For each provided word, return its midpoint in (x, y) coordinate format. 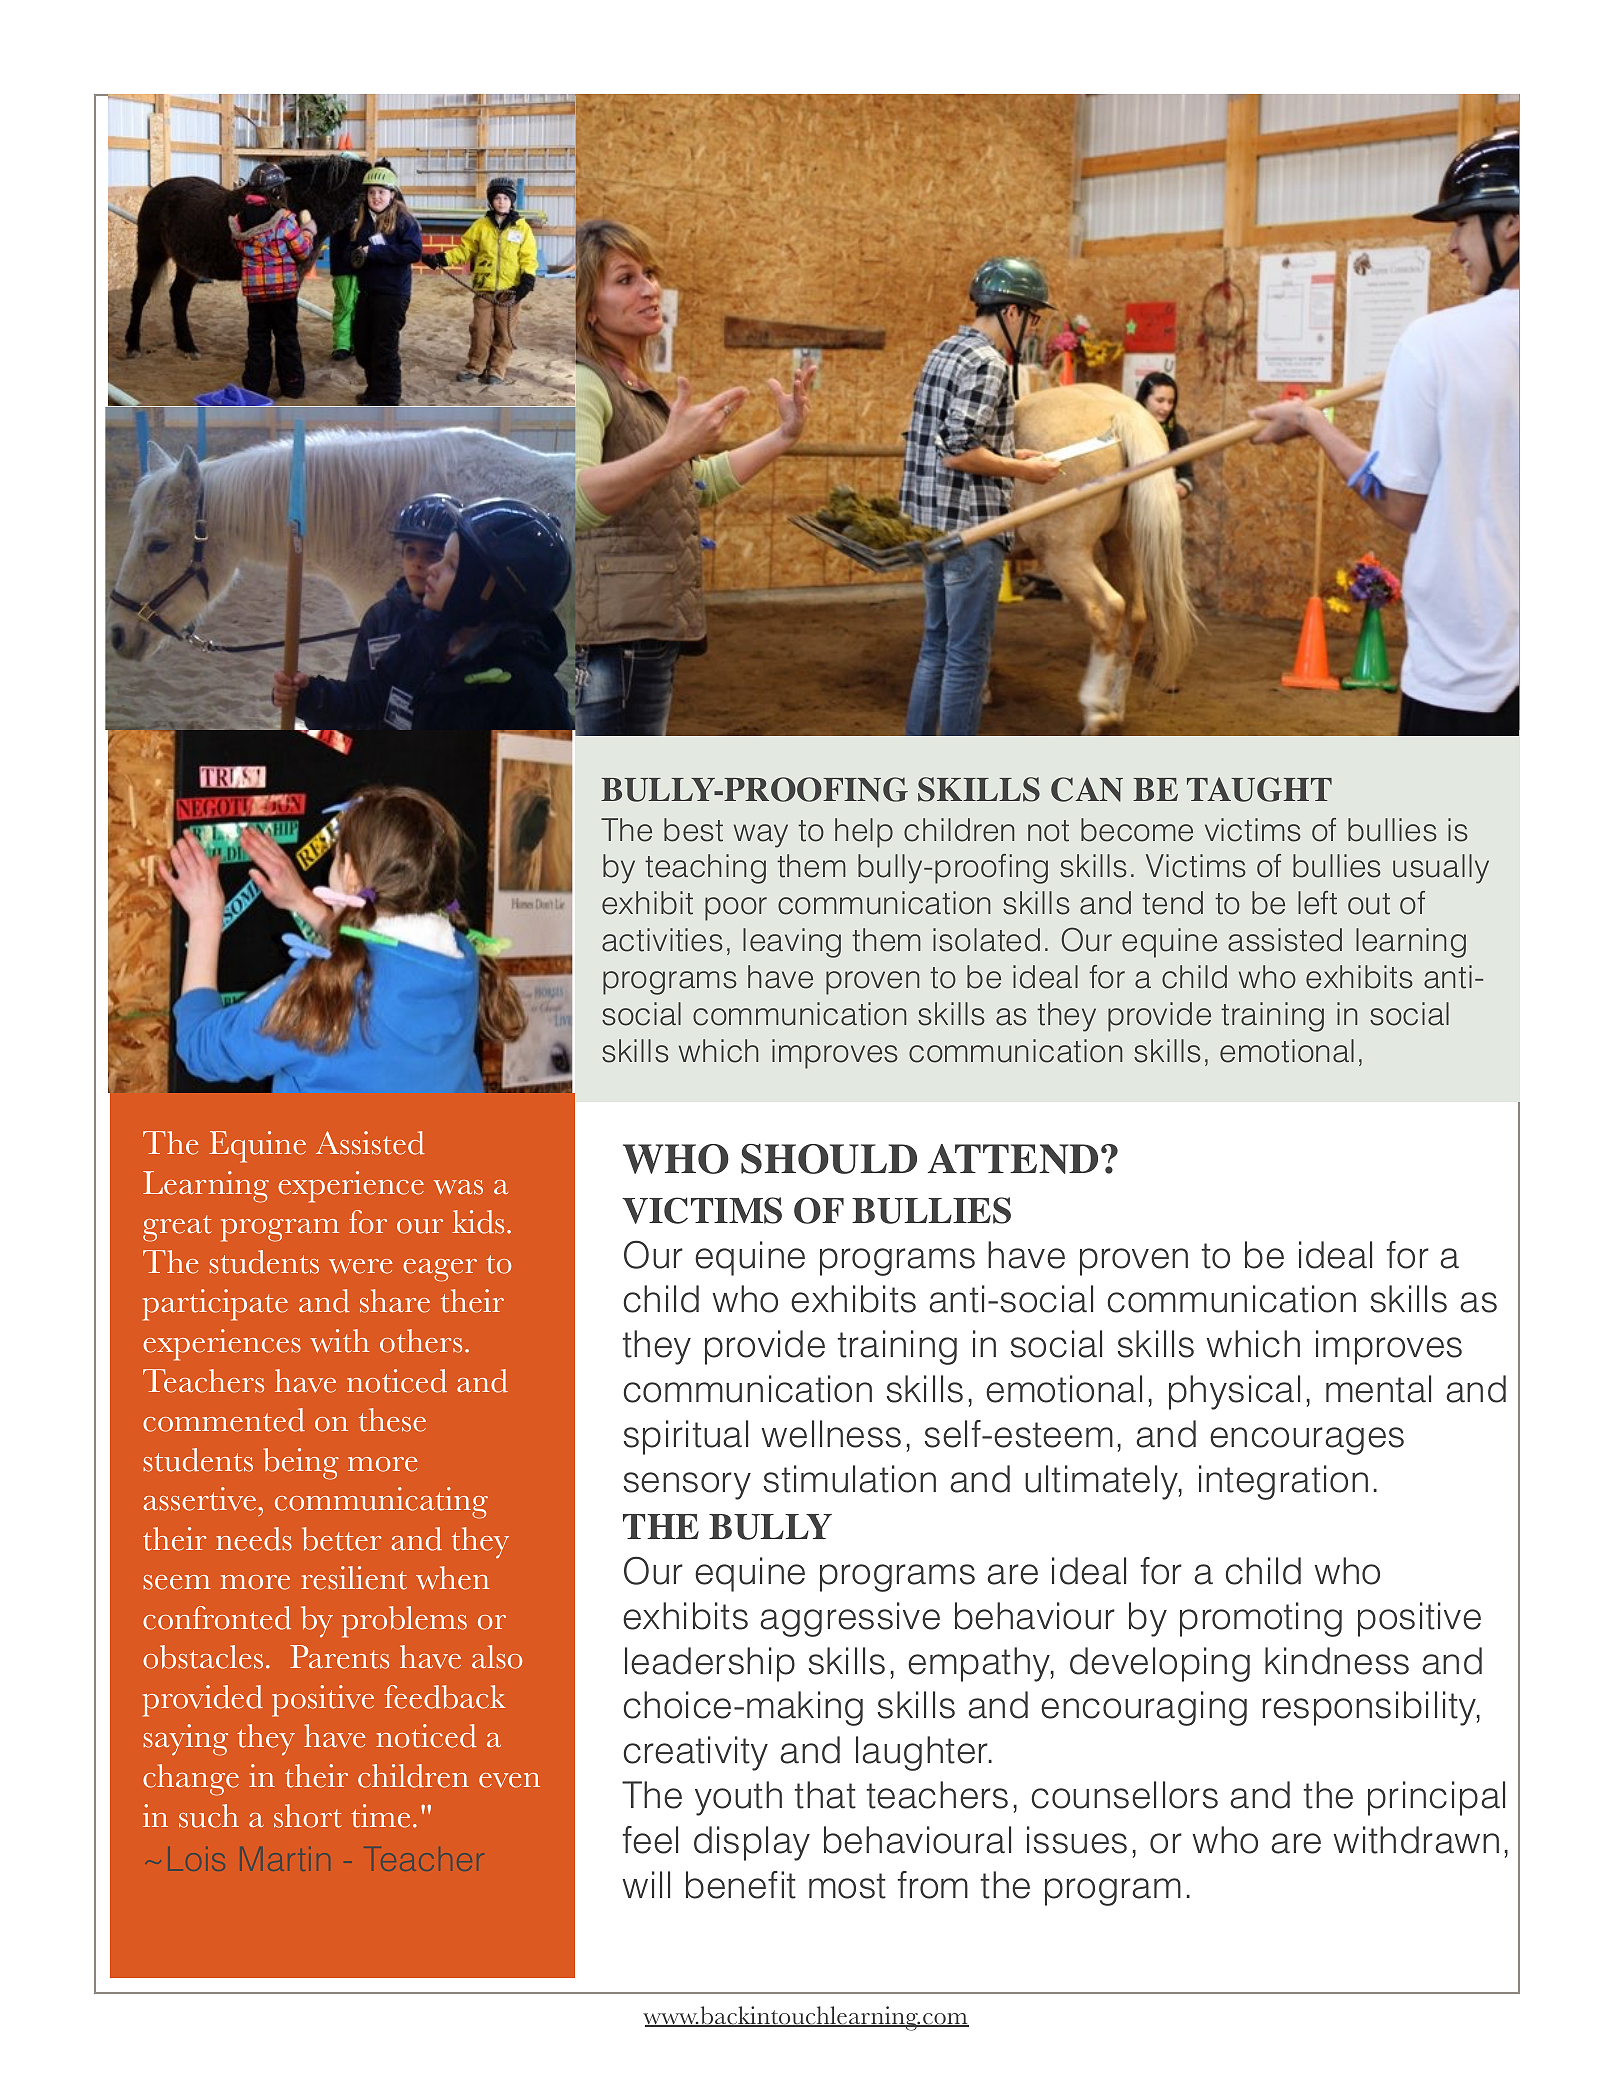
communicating (381, 1503)
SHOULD (829, 1158)
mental (1378, 1389)
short (308, 1816)
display (752, 1843)
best (693, 830)
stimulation (850, 1479)
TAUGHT (1259, 789)
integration (1283, 1482)
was (458, 1187)
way (761, 836)
